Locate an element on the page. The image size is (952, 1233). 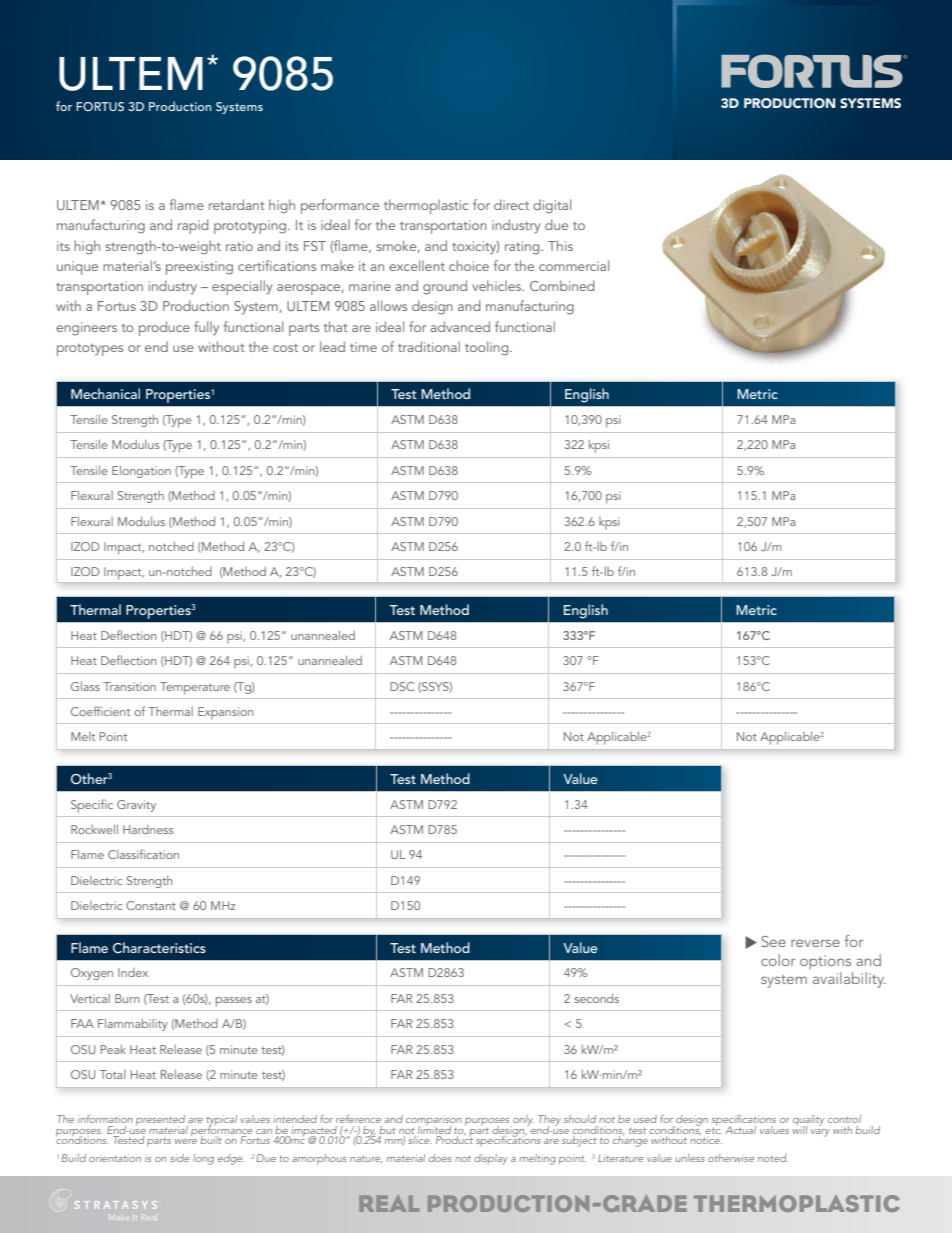
rapid is located at coordinates (193, 226).
